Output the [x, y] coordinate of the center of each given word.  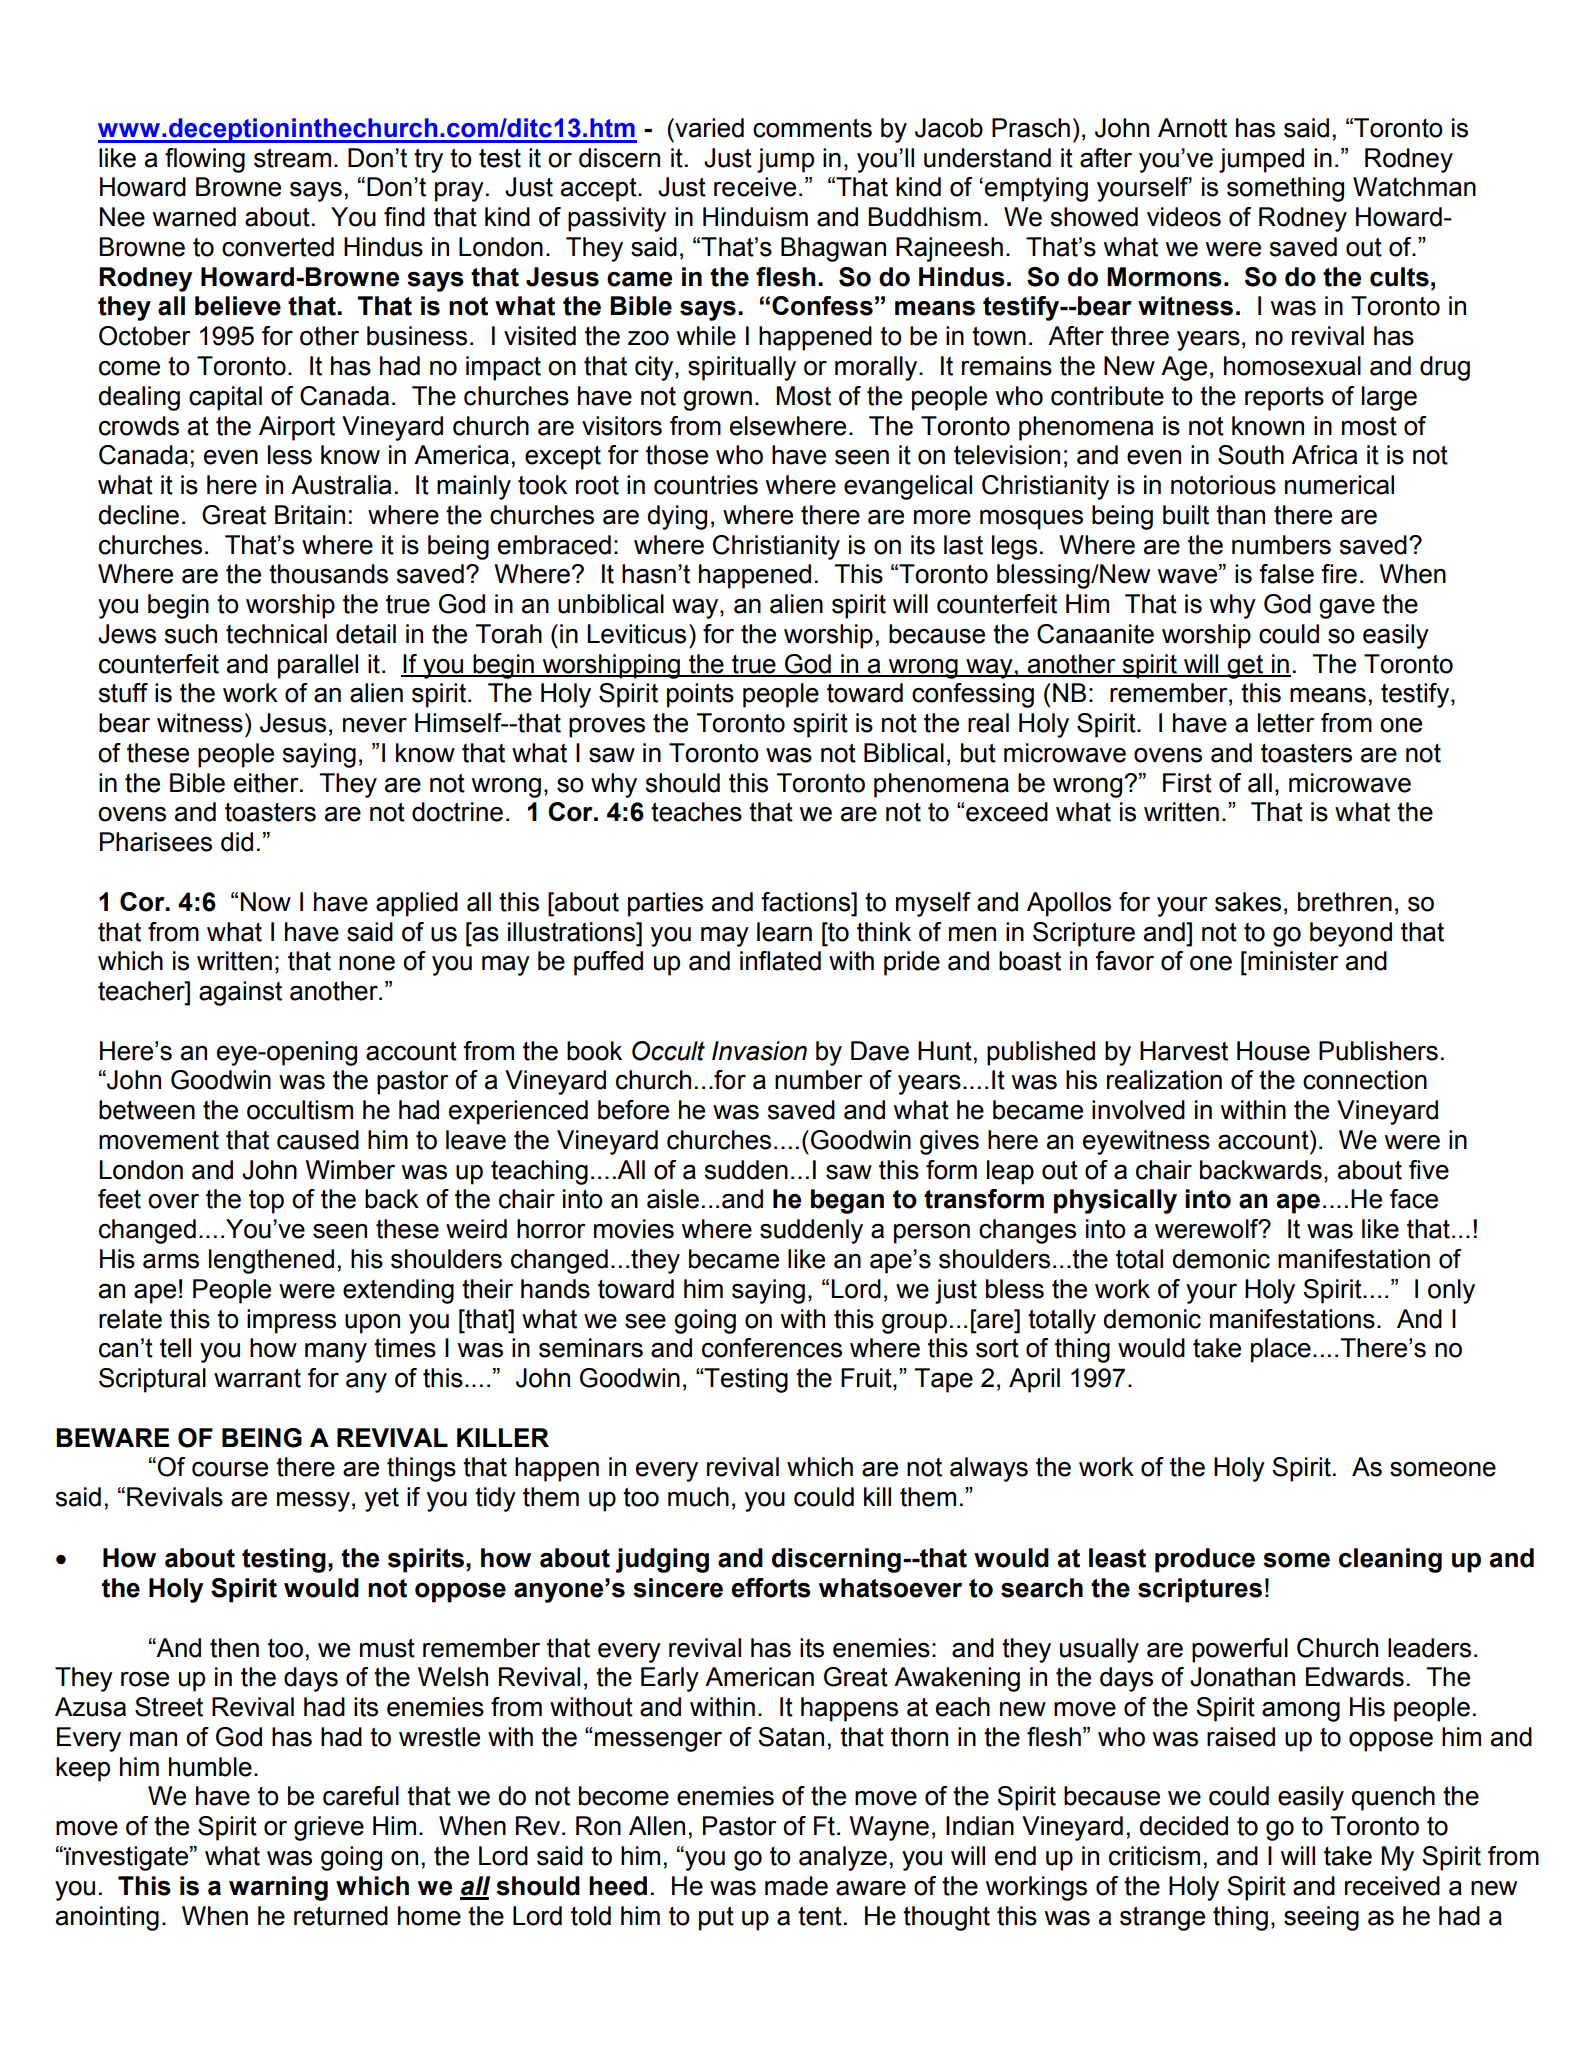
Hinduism [755, 217]
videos [1184, 217]
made [796, 1886]
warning [278, 1888]
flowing [205, 160]
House [1273, 1051]
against [240, 993]
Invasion [759, 1051]
